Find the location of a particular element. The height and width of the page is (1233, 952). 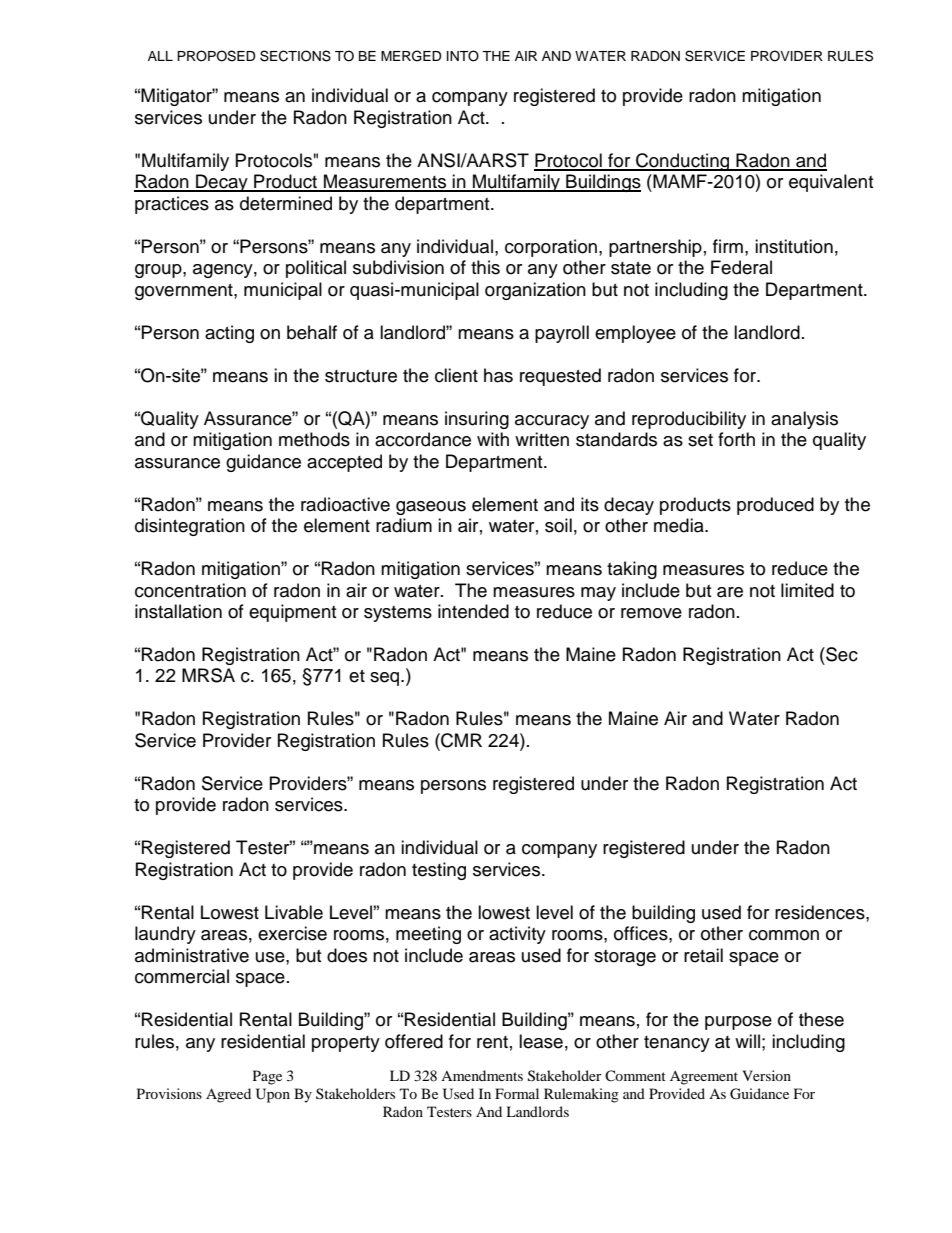

intended is located at coordinates (473, 611).
